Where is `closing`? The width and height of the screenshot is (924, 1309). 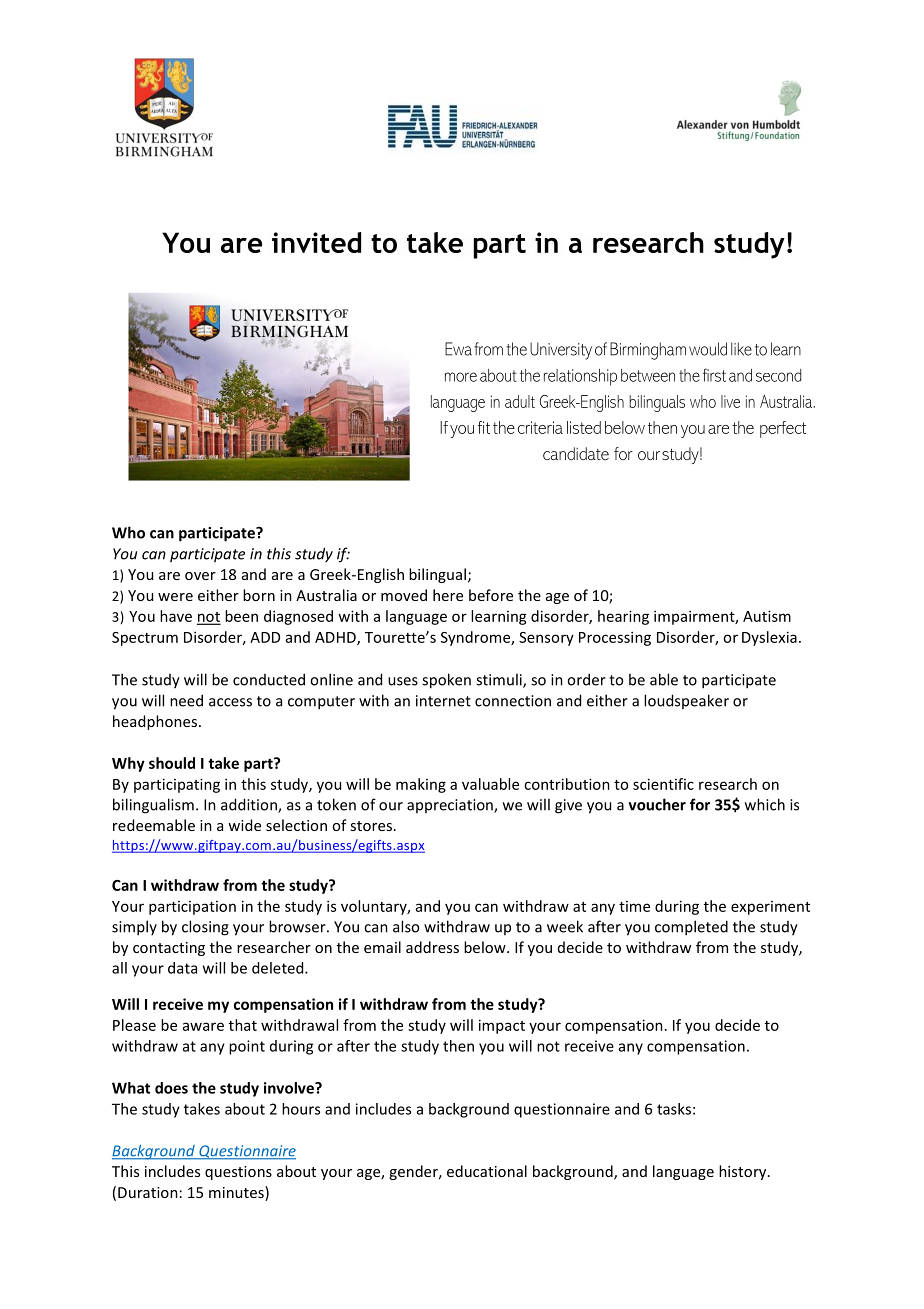 closing is located at coordinates (205, 928).
